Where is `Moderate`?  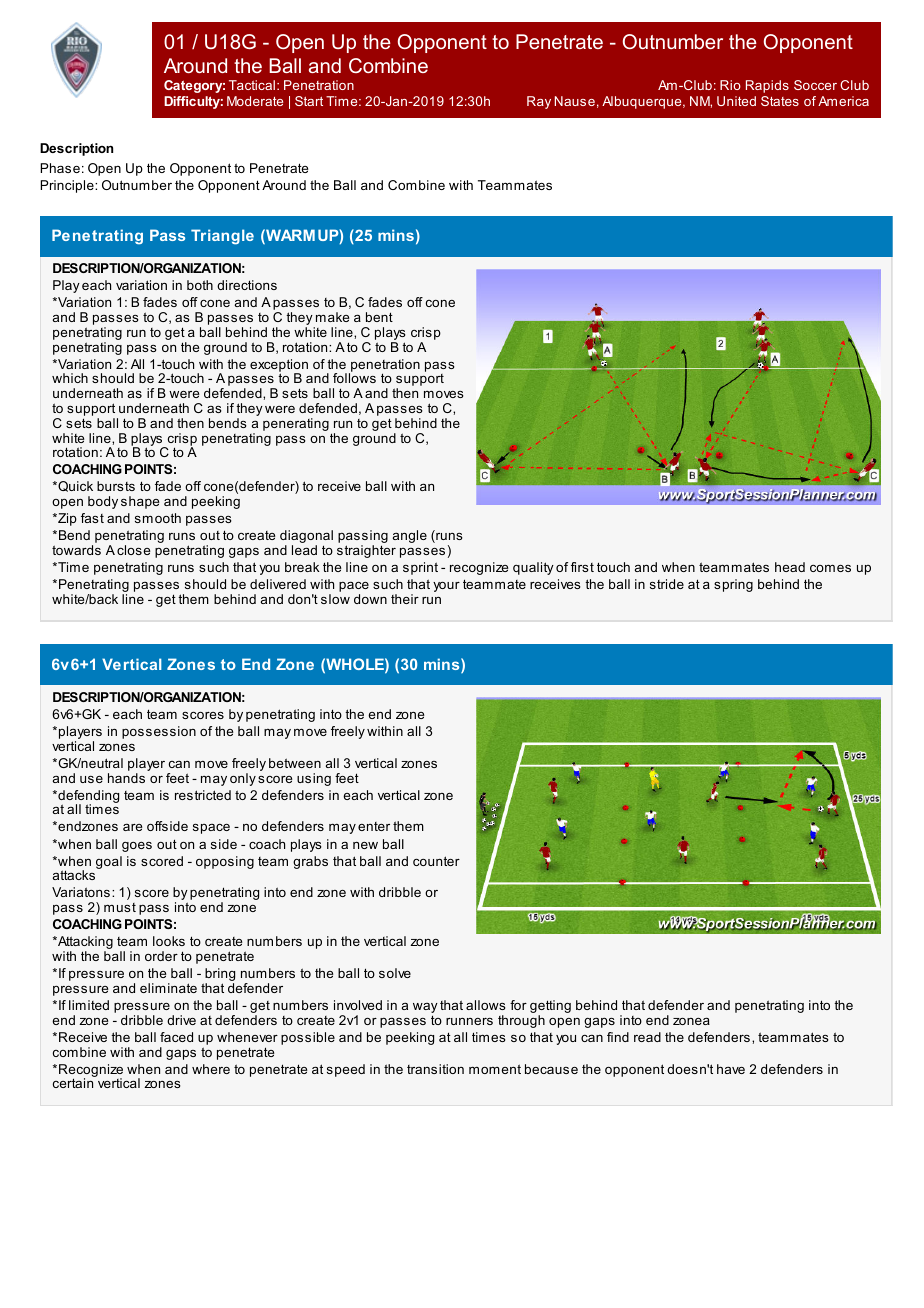
Moderate is located at coordinates (255, 101).
